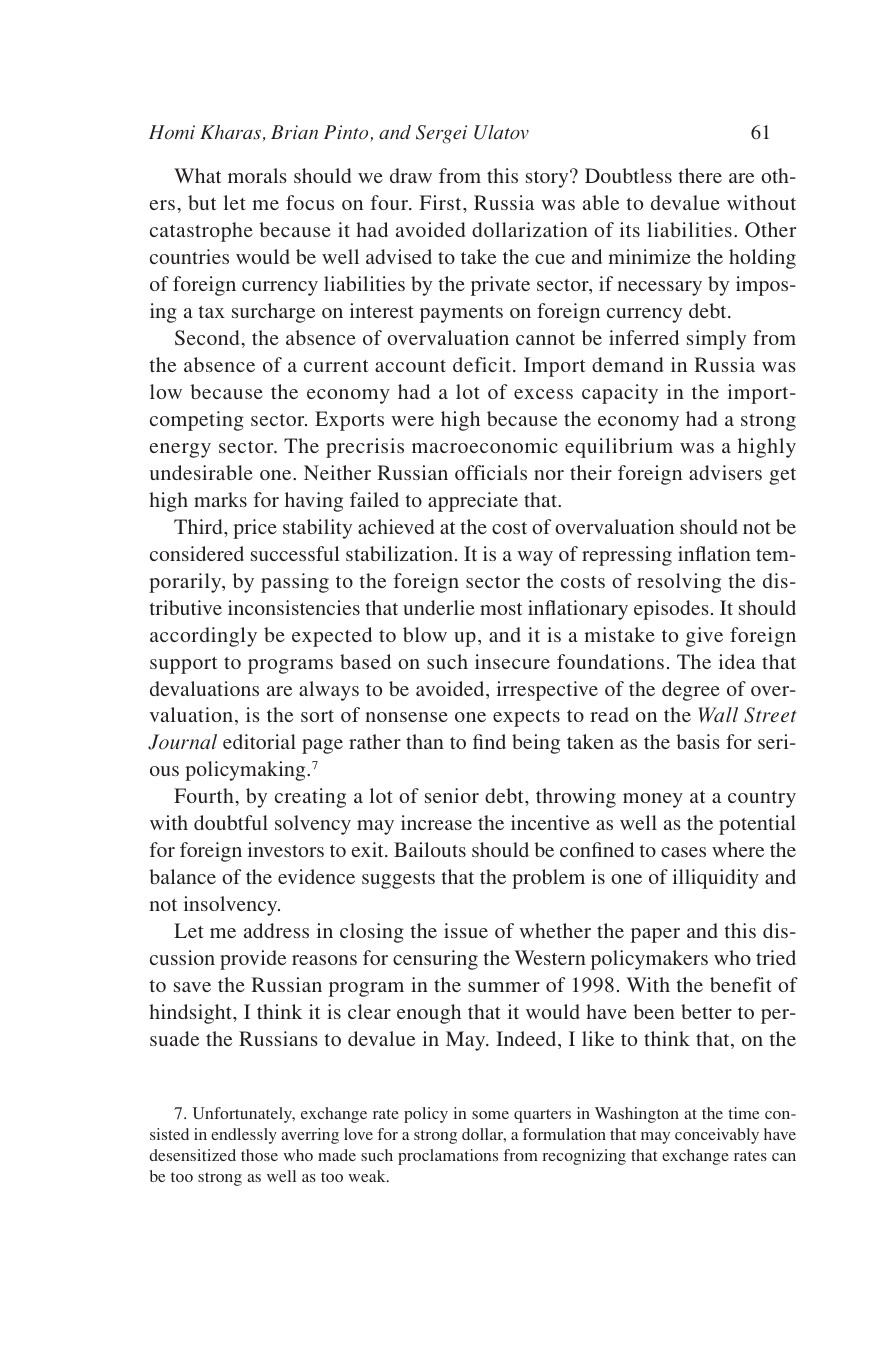  What do you see at coordinates (441, 134) in the screenshot?
I see `Sergei` at bounding box center [441, 134].
